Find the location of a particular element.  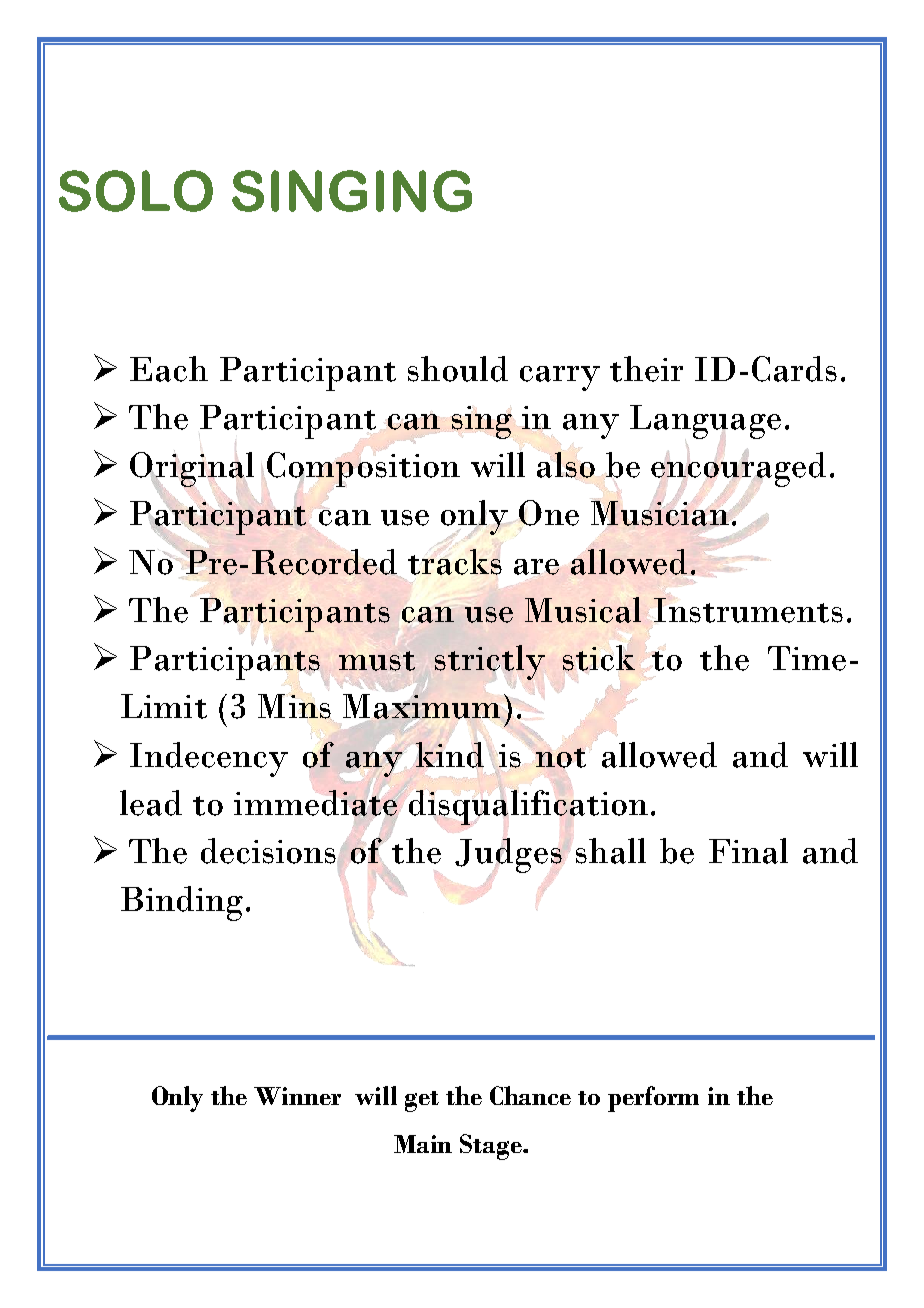

SOLO is located at coordinates (136, 191).
